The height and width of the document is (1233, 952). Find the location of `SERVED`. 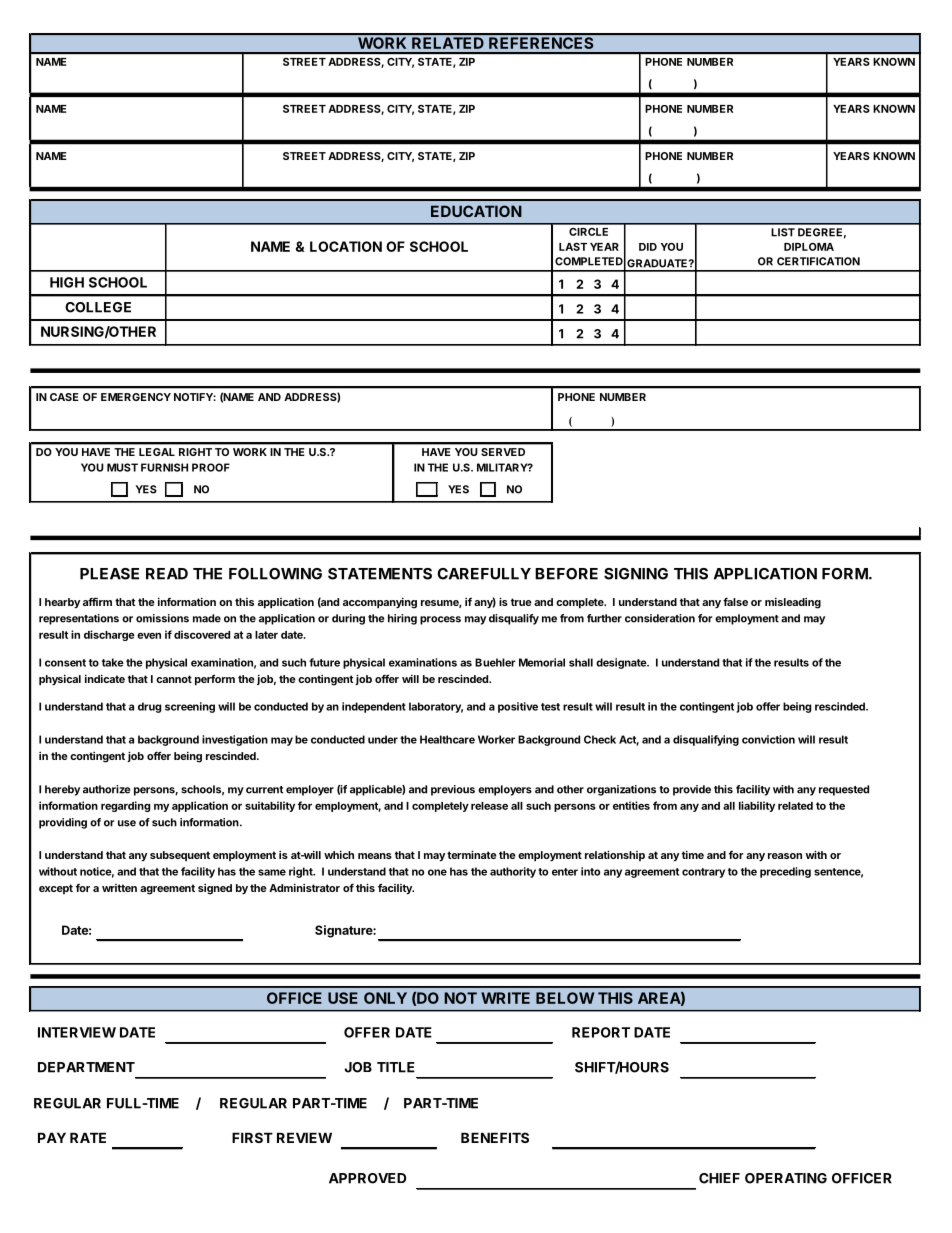

SERVED is located at coordinates (503, 452).
